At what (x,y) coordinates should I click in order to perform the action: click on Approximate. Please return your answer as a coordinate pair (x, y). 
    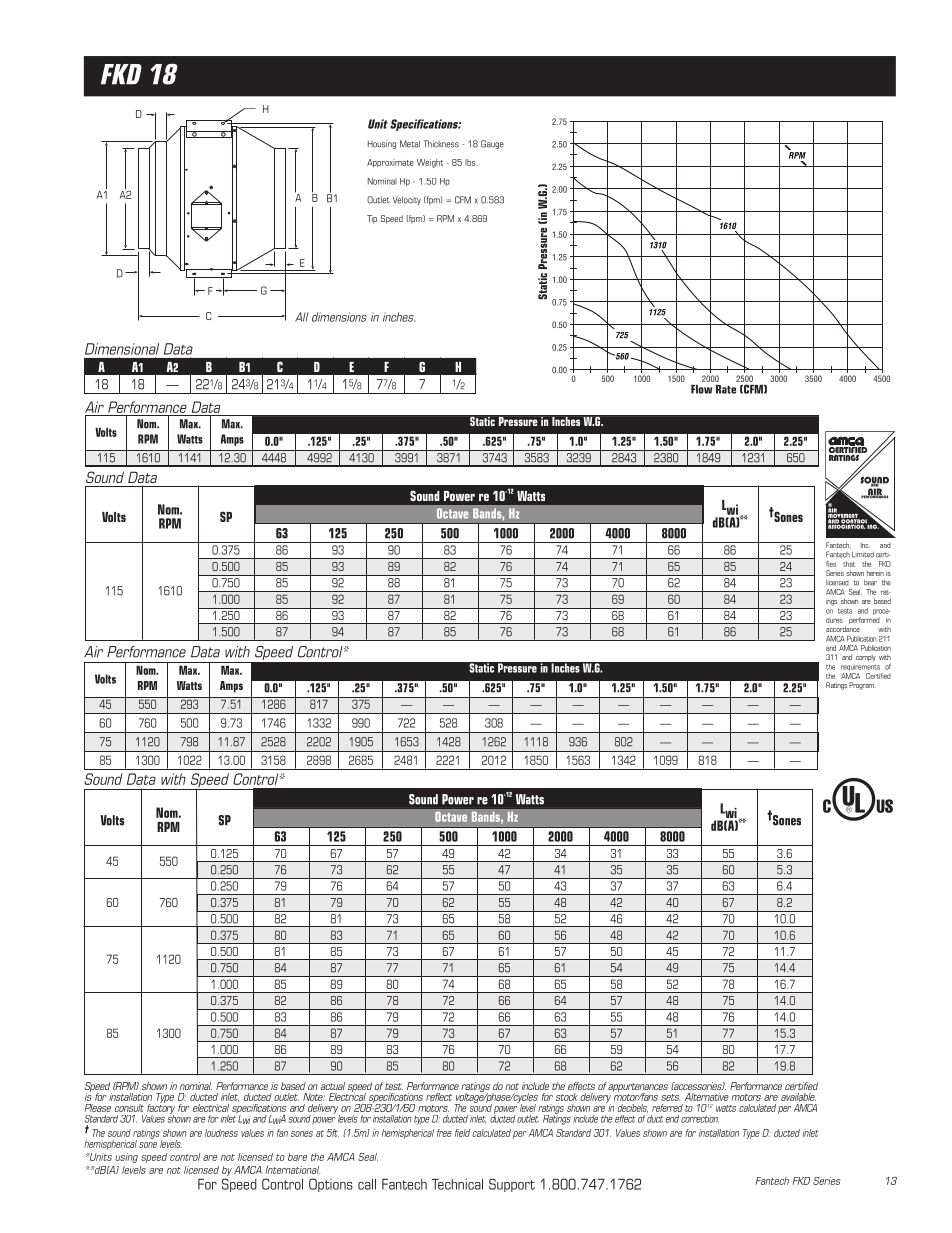
    Looking at the image, I should click on (390, 163).
